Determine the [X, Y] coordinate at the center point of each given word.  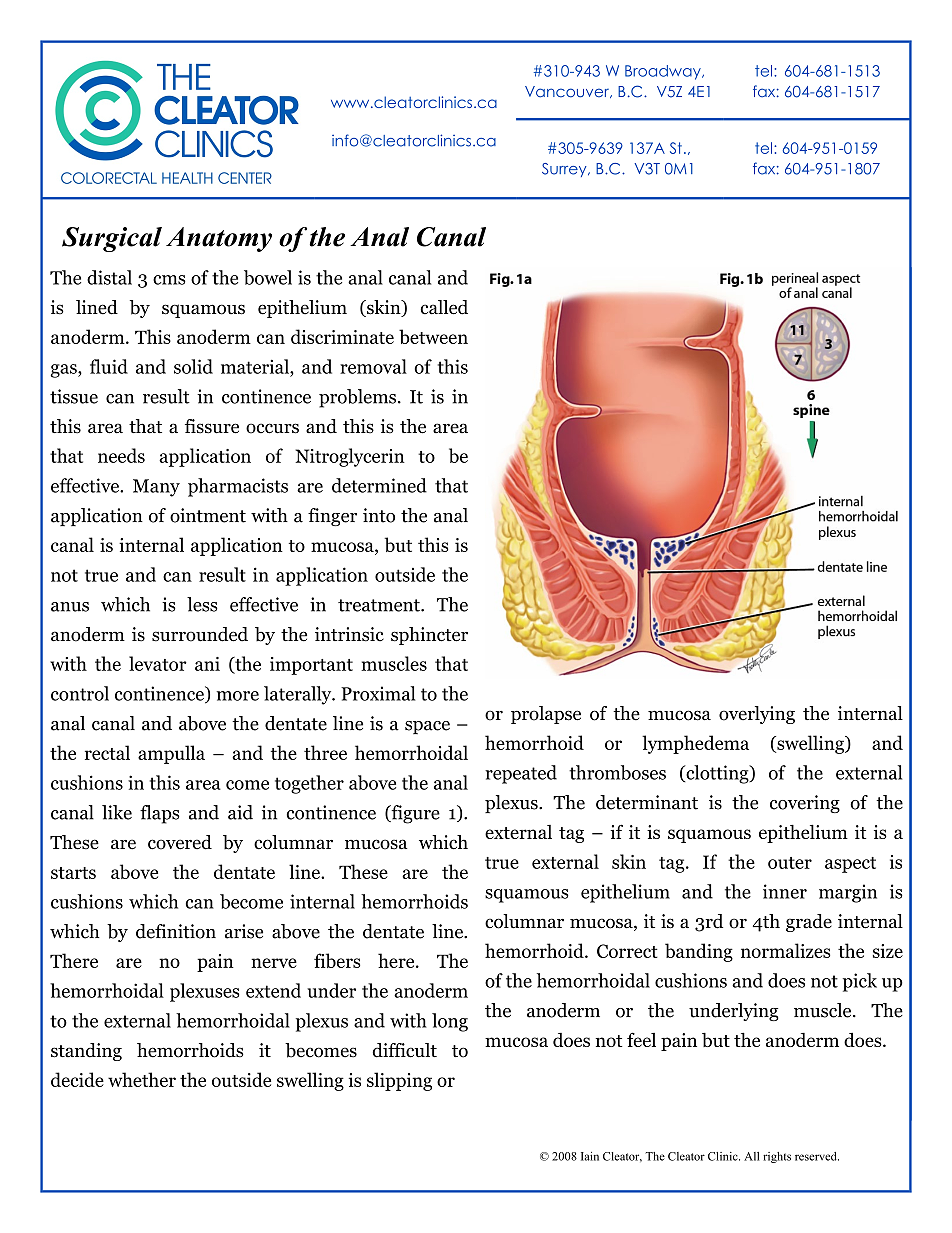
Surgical [112, 239]
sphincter [429, 636]
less [202, 604]
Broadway [664, 72]
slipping [399, 1081]
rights [777, 1157]
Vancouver [568, 92]
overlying [757, 715]
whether [142, 1079]
